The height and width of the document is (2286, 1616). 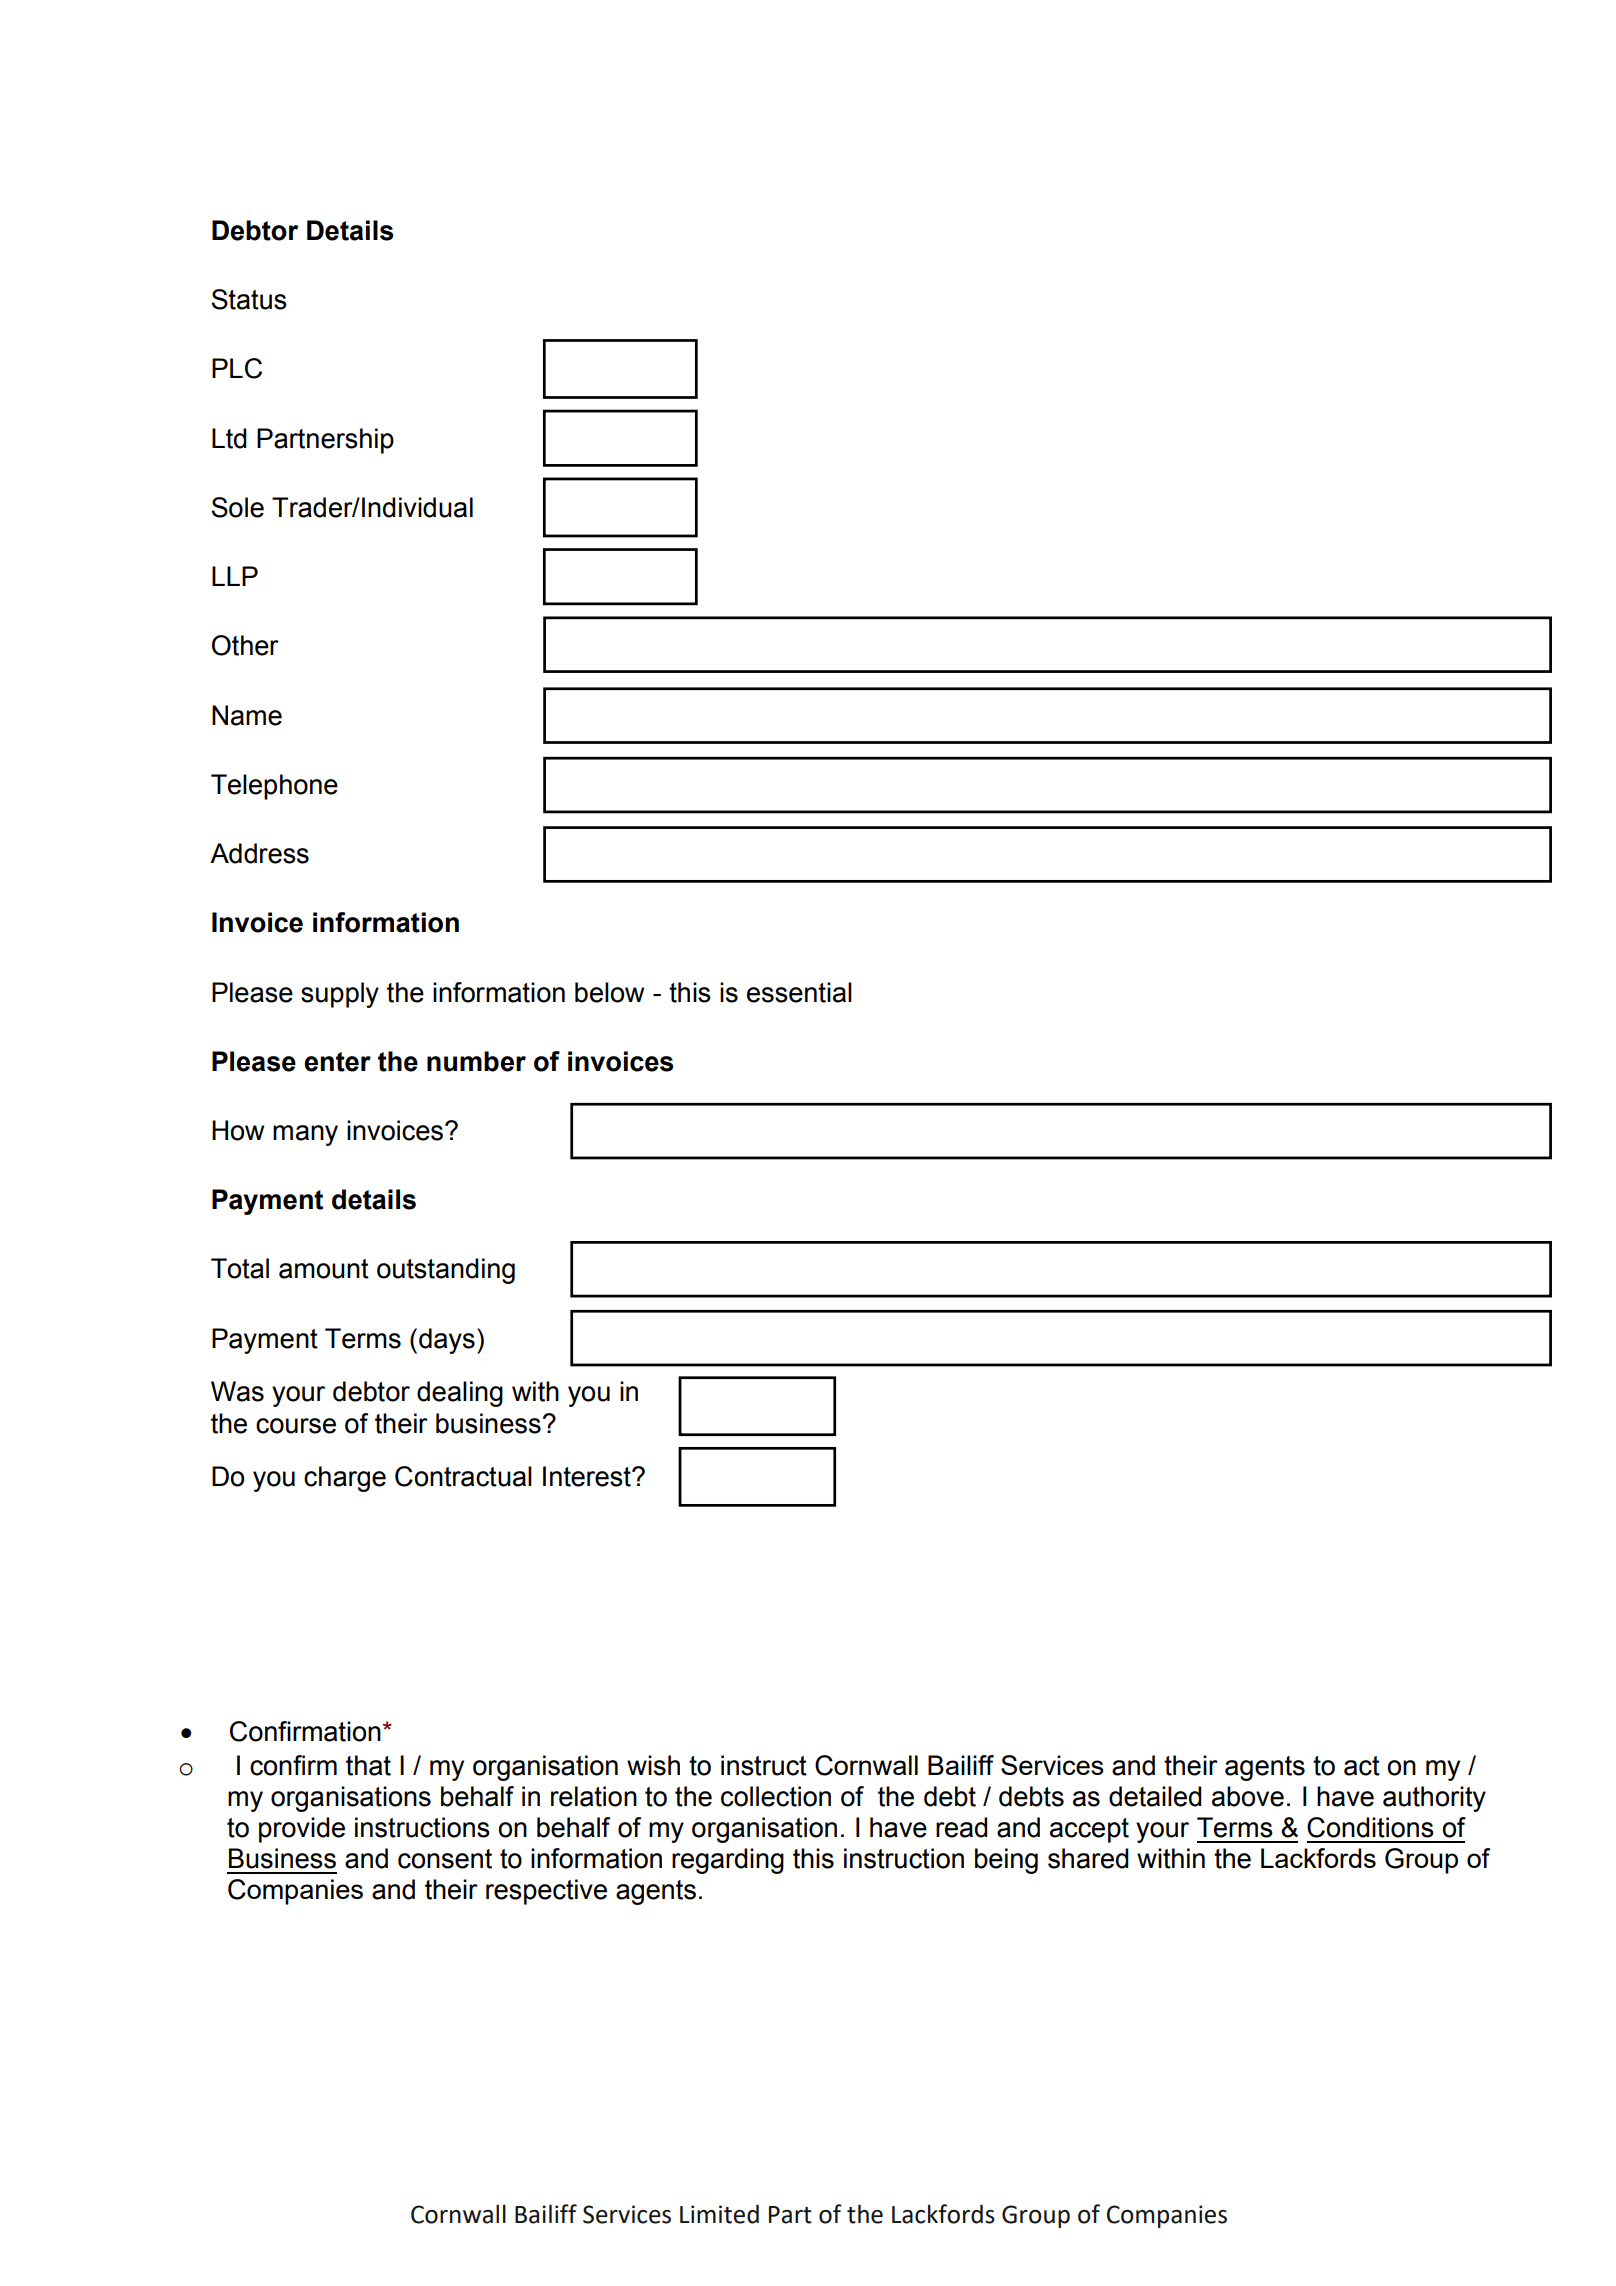 What do you see at coordinates (1370, 1827) in the document?
I see `Conditions` at bounding box center [1370, 1827].
